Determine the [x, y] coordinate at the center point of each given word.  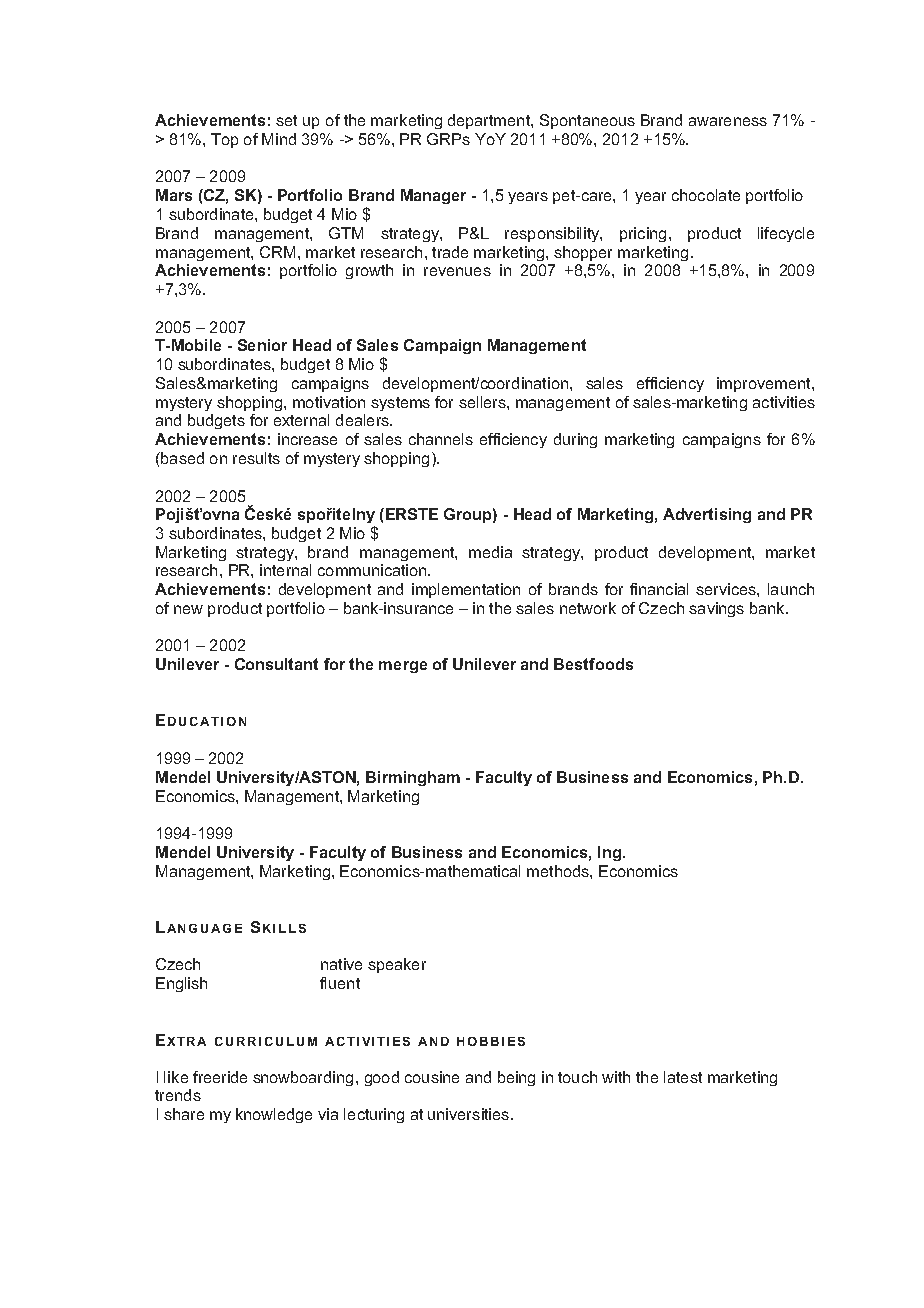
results [256, 458]
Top [224, 140]
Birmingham [413, 778]
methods [559, 871]
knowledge [274, 1115]
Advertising [707, 515]
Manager [433, 196]
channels [441, 439]
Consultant [276, 664]
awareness [728, 121]
